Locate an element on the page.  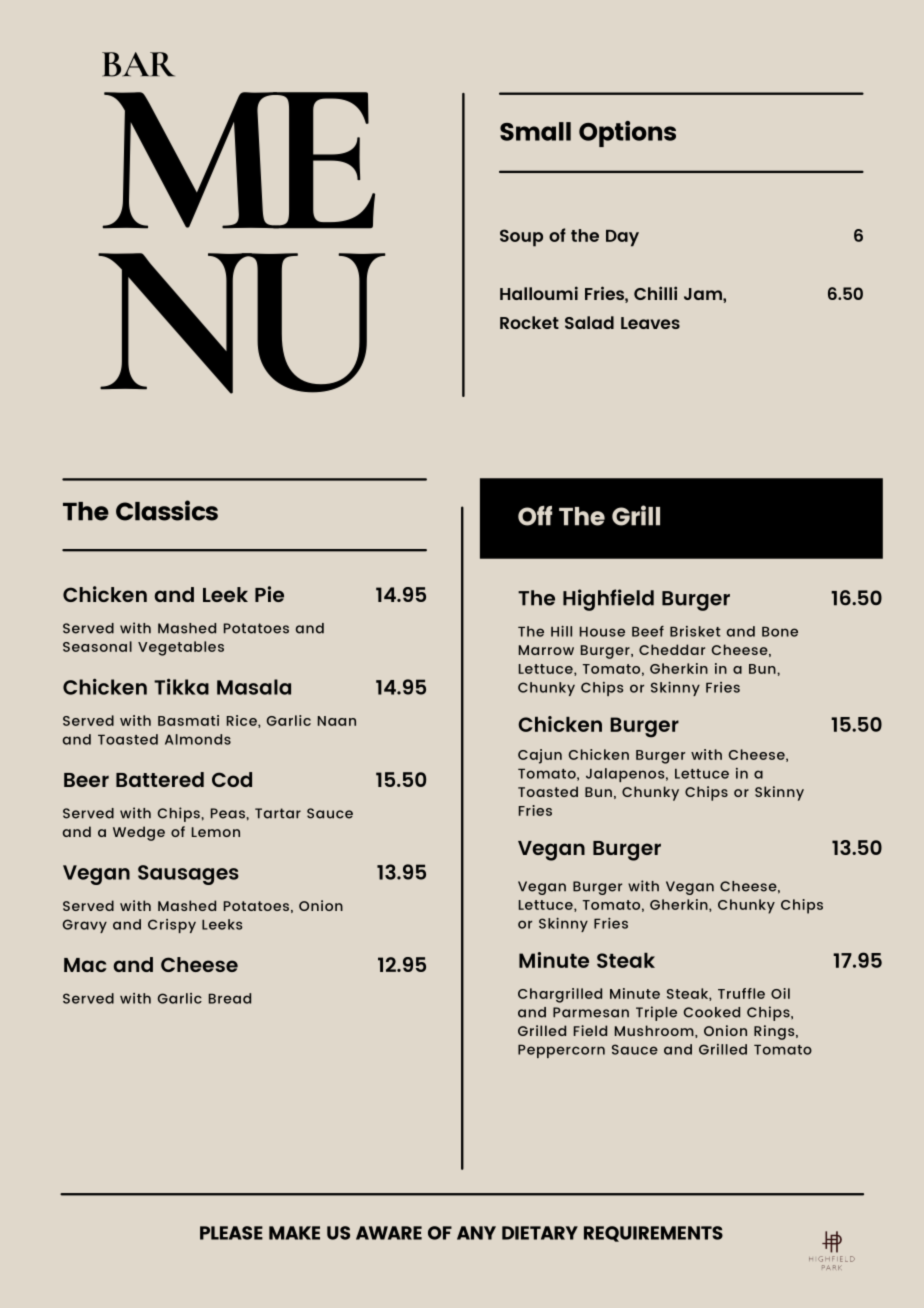
Small is located at coordinates (535, 131).
